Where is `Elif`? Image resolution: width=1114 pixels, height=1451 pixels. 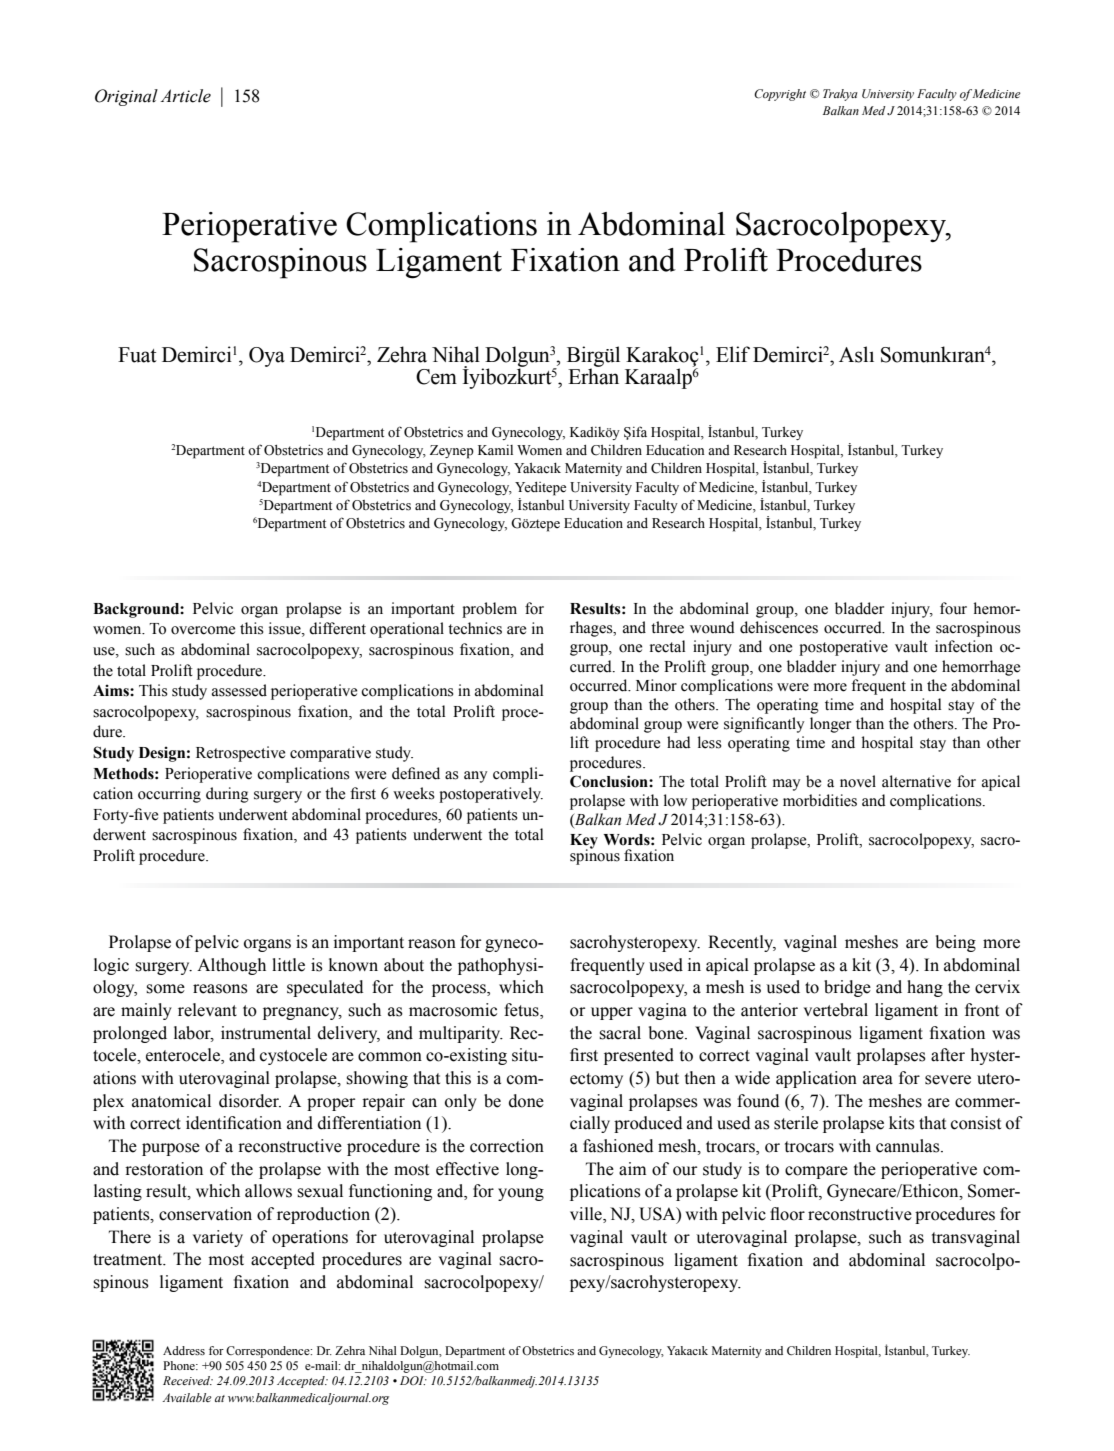 Elif is located at coordinates (733, 354).
